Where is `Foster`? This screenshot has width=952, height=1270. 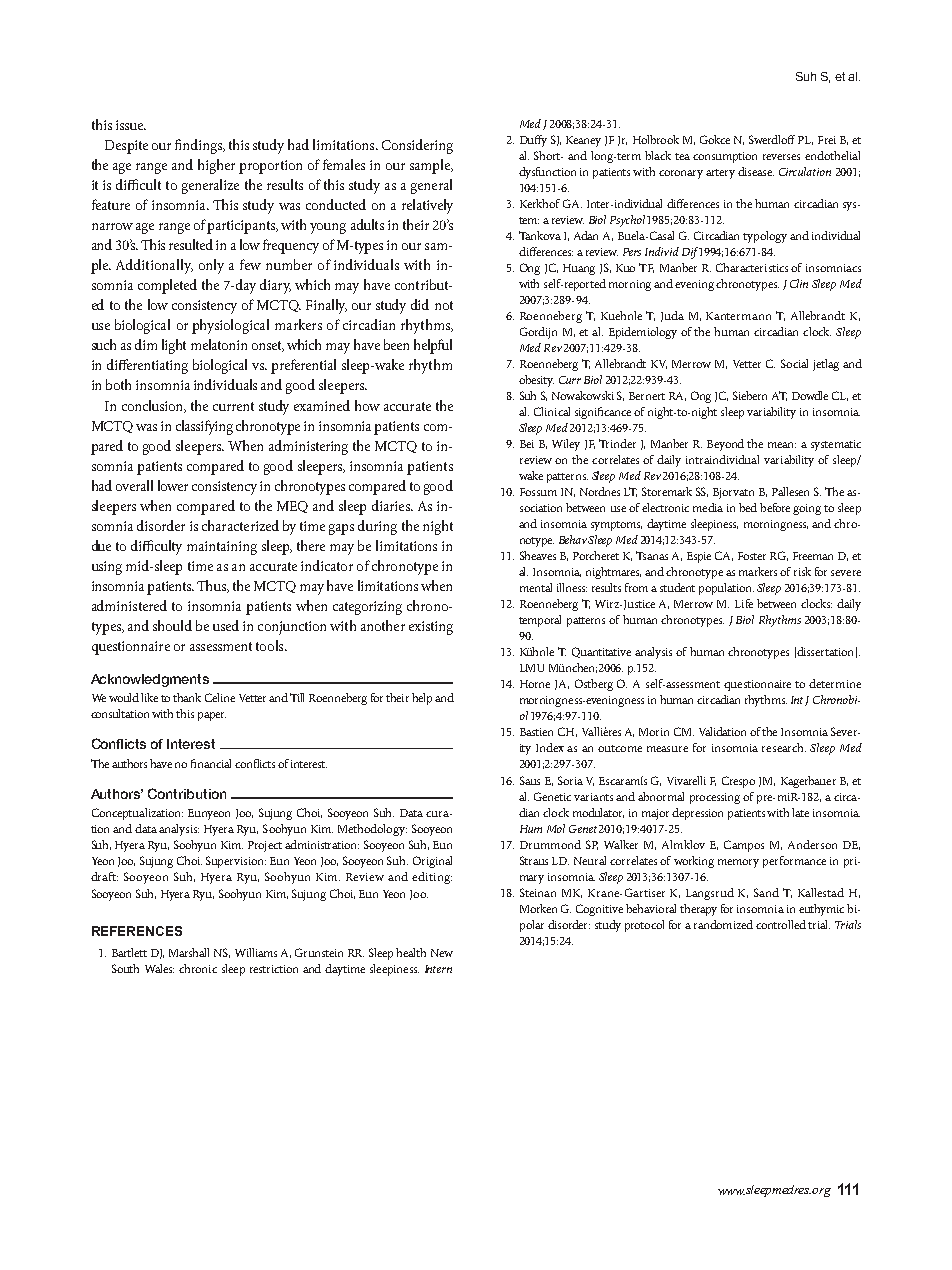 Foster is located at coordinates (752, 556).
